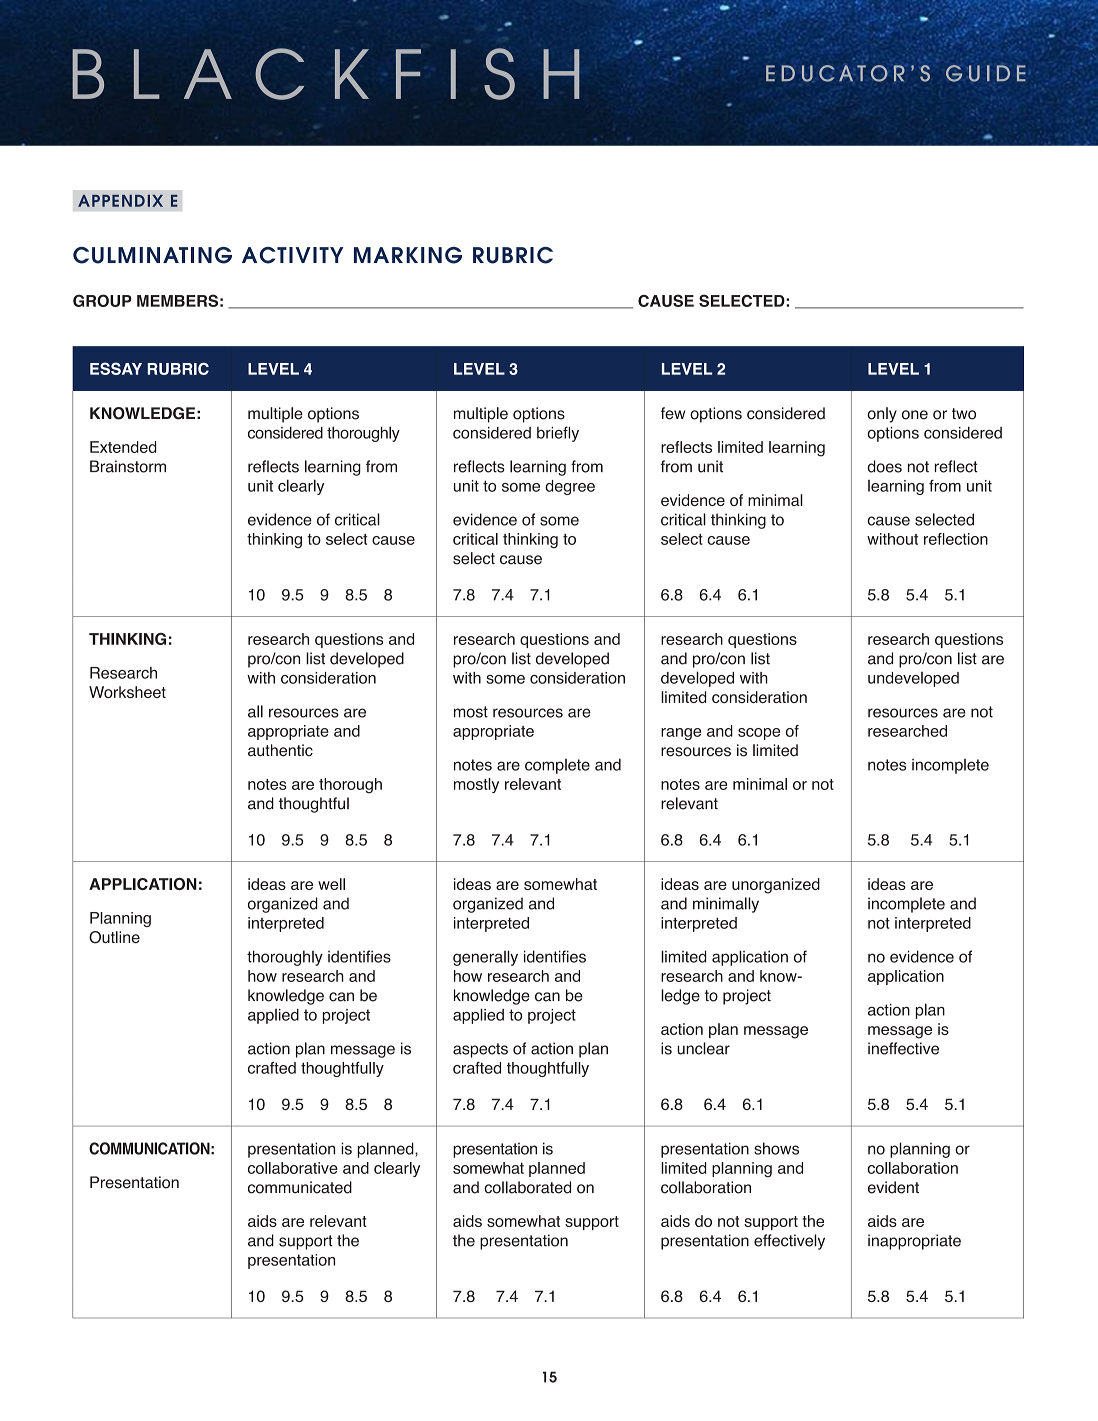  What do you see at coordinates (120, 201) in the screenshot?
I see `APPENDIX` at bounding box center [120, 201].
